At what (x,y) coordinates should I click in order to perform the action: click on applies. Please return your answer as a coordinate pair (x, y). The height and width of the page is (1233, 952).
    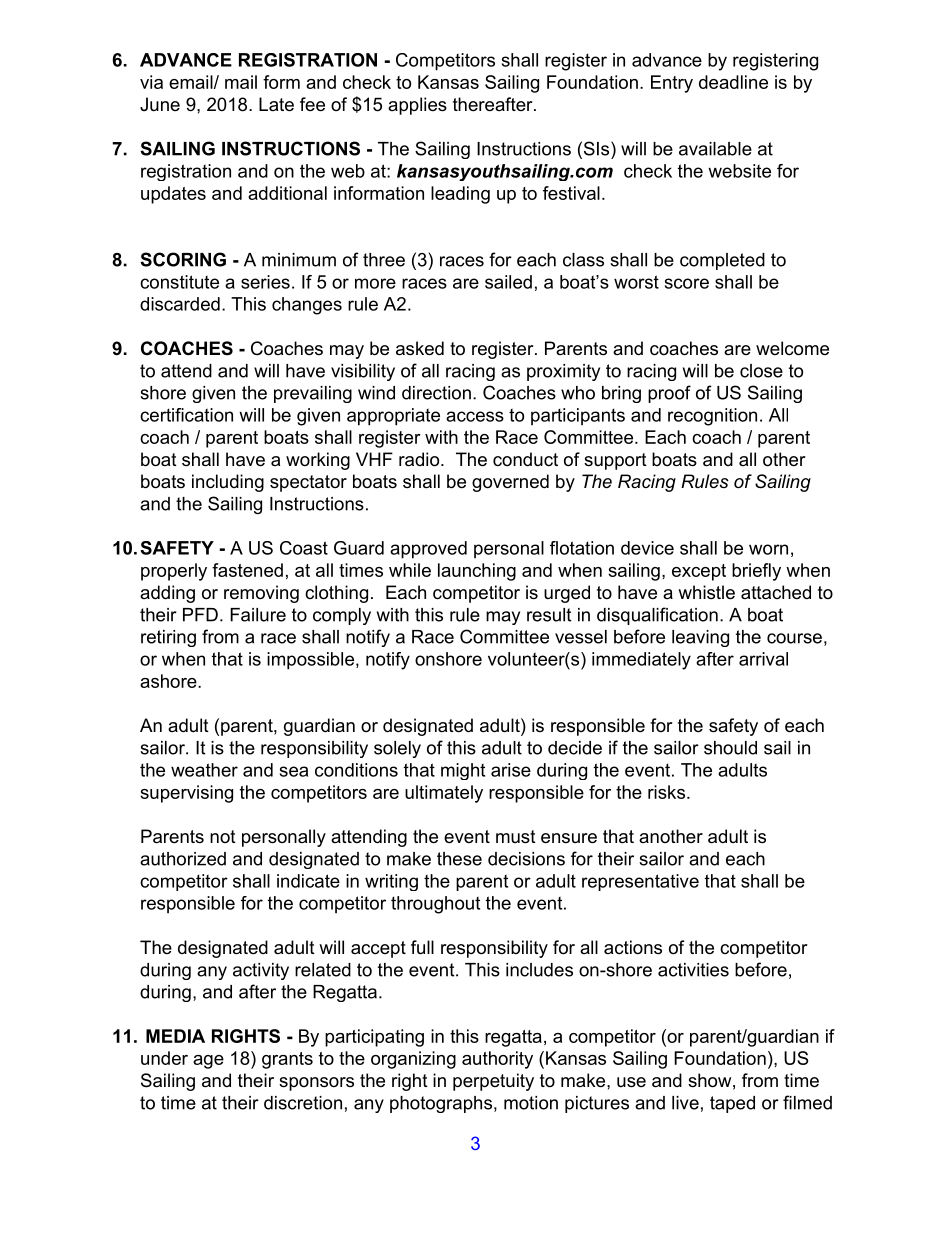
    Looking at the image, I should click on (417, 106).
